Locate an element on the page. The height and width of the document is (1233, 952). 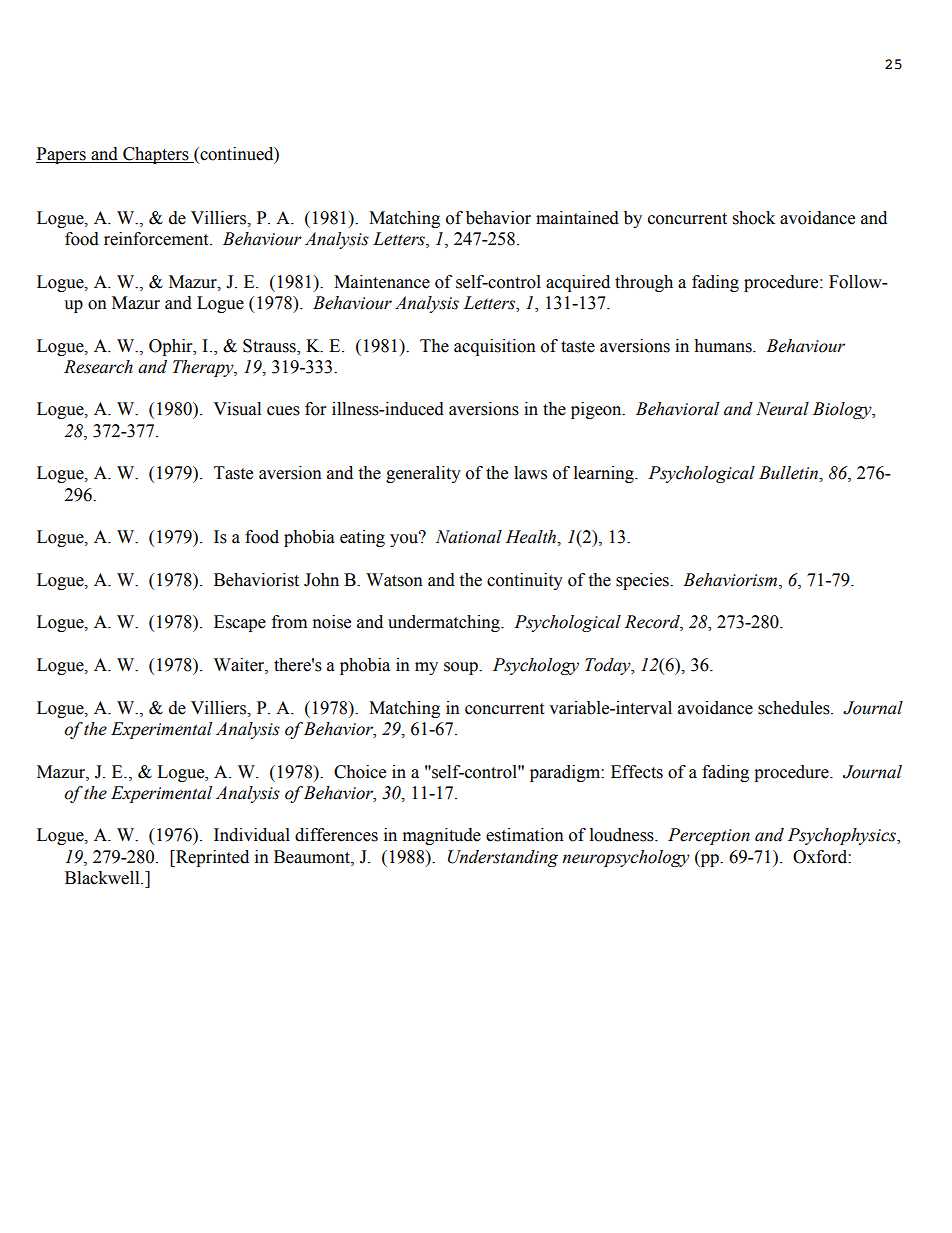
Reprinted is located at coordinates (211, 858).
